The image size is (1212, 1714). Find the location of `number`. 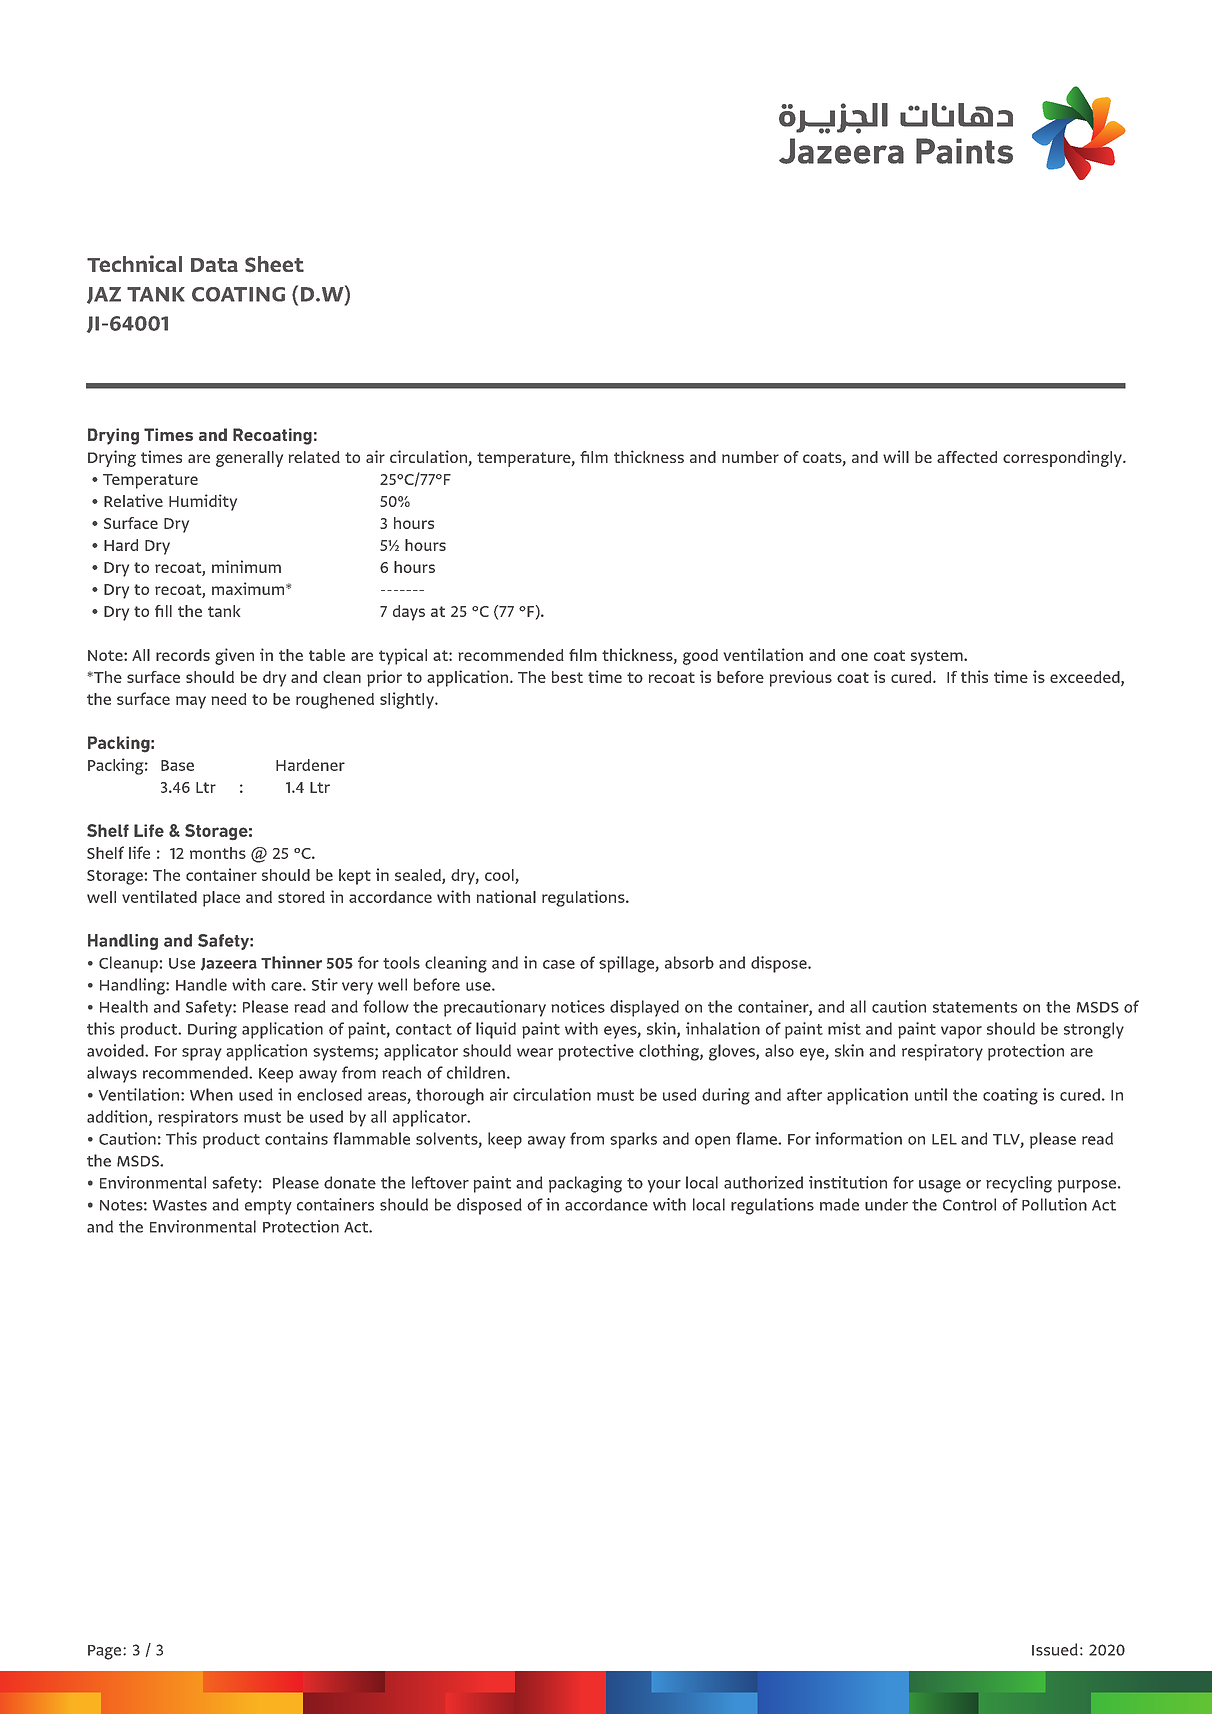

number is located at coordinates (750, 457).
